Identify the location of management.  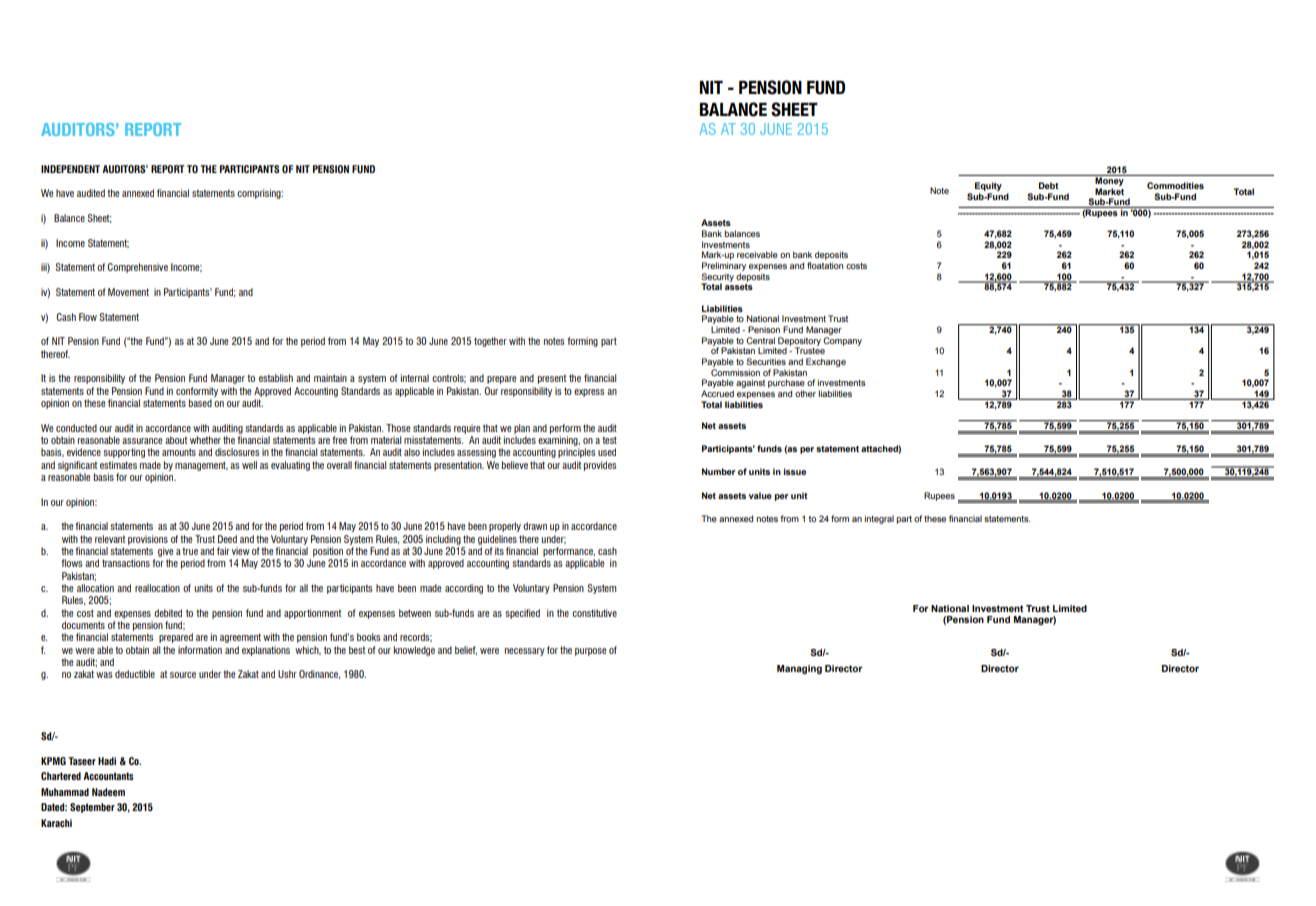
(201, 466).
